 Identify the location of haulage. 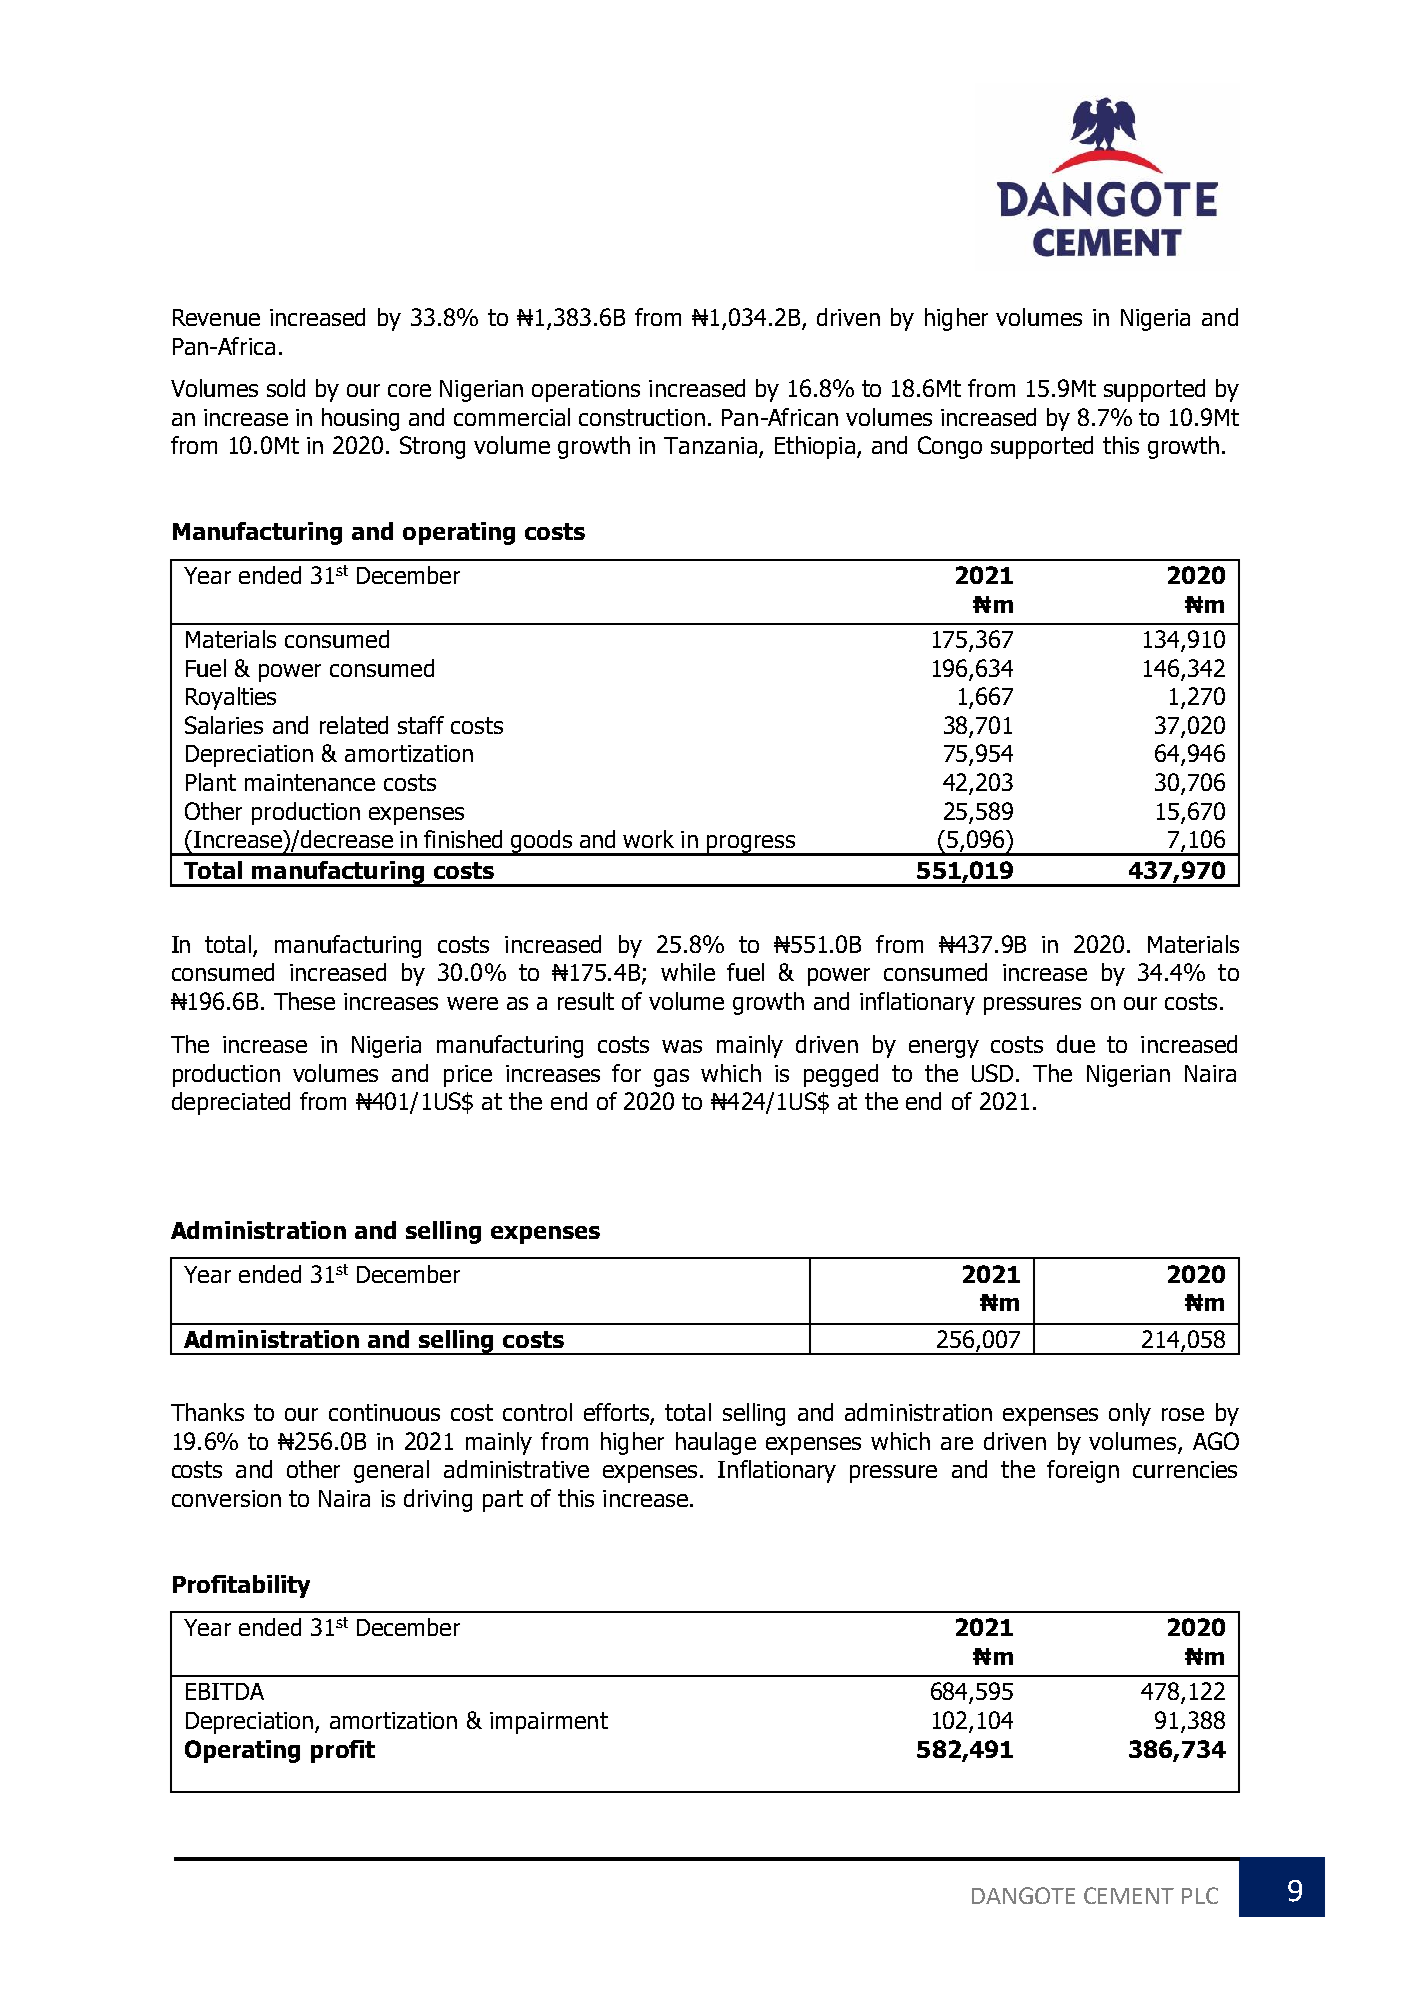
(716, 1443).
